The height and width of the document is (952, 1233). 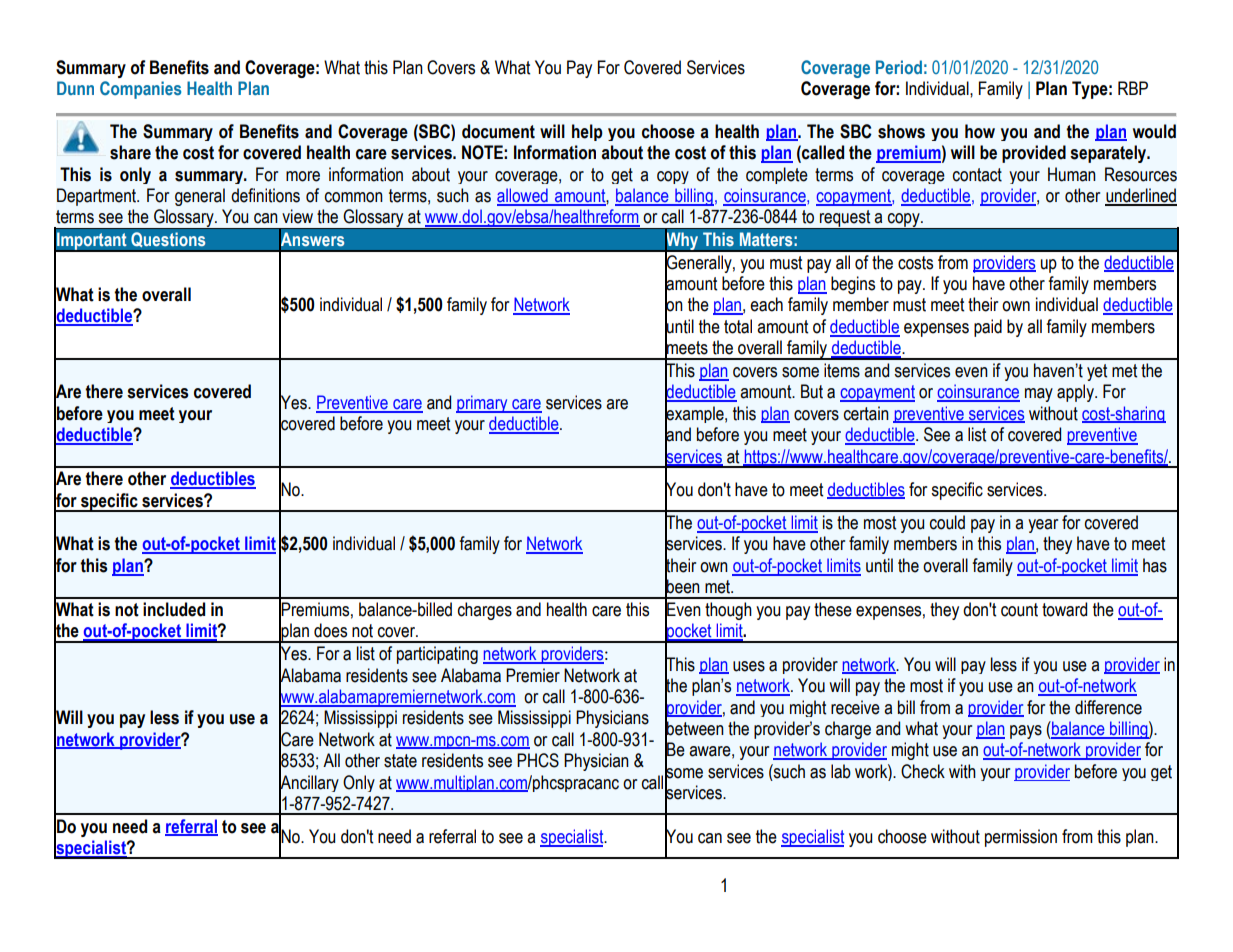 I want to click on count, so click(x=1019, y=610).
